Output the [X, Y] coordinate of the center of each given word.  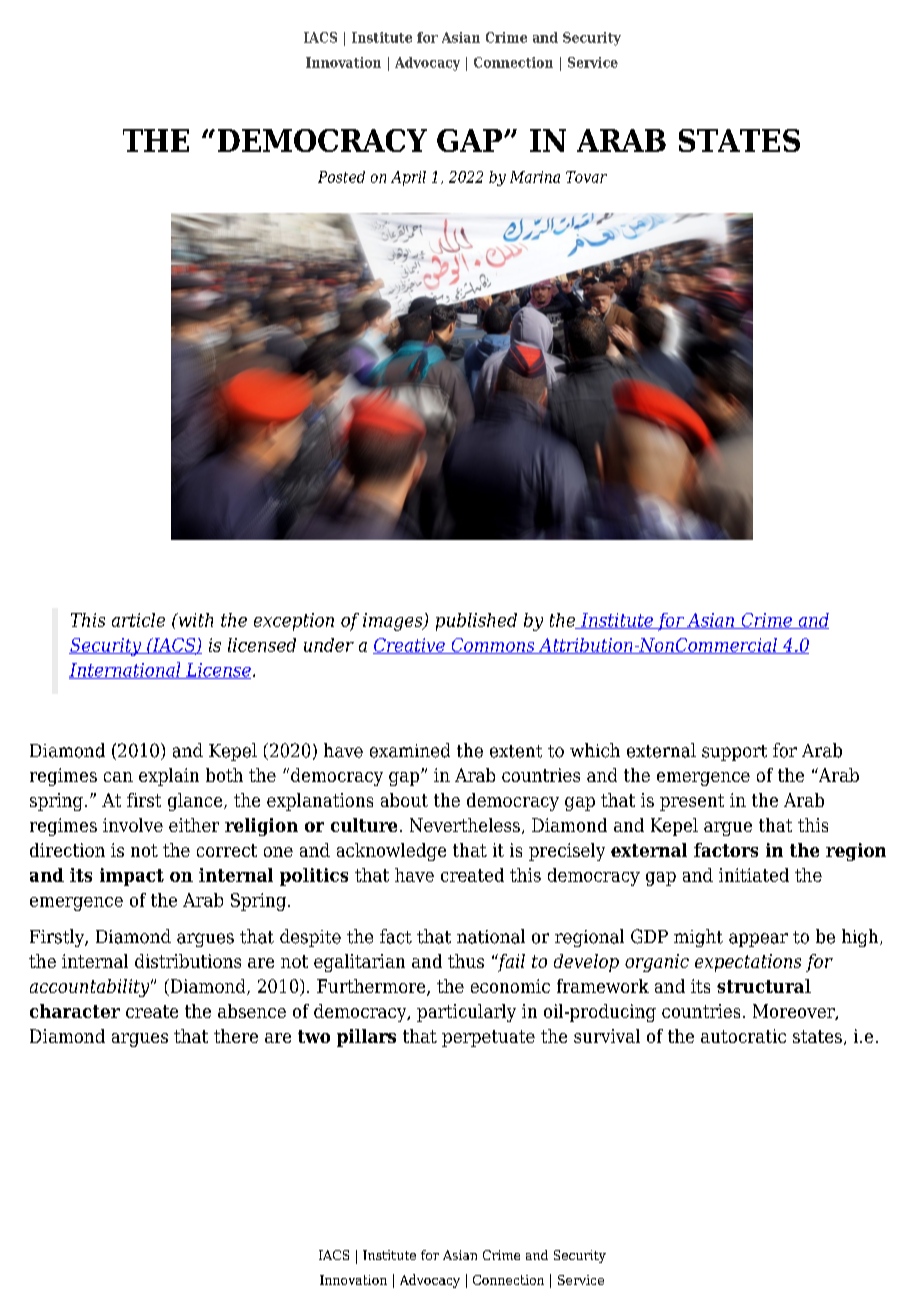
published [476, 622]
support [734, 753]
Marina [535, 177]
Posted [341, 177]
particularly [466, 1013]
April [408, 178]
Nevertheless [465, 825]
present [692, 802]
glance [196, 802]
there [236, 1036]
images [394, 622]
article [138, 620]
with [194, 620]
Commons [493, 646]
